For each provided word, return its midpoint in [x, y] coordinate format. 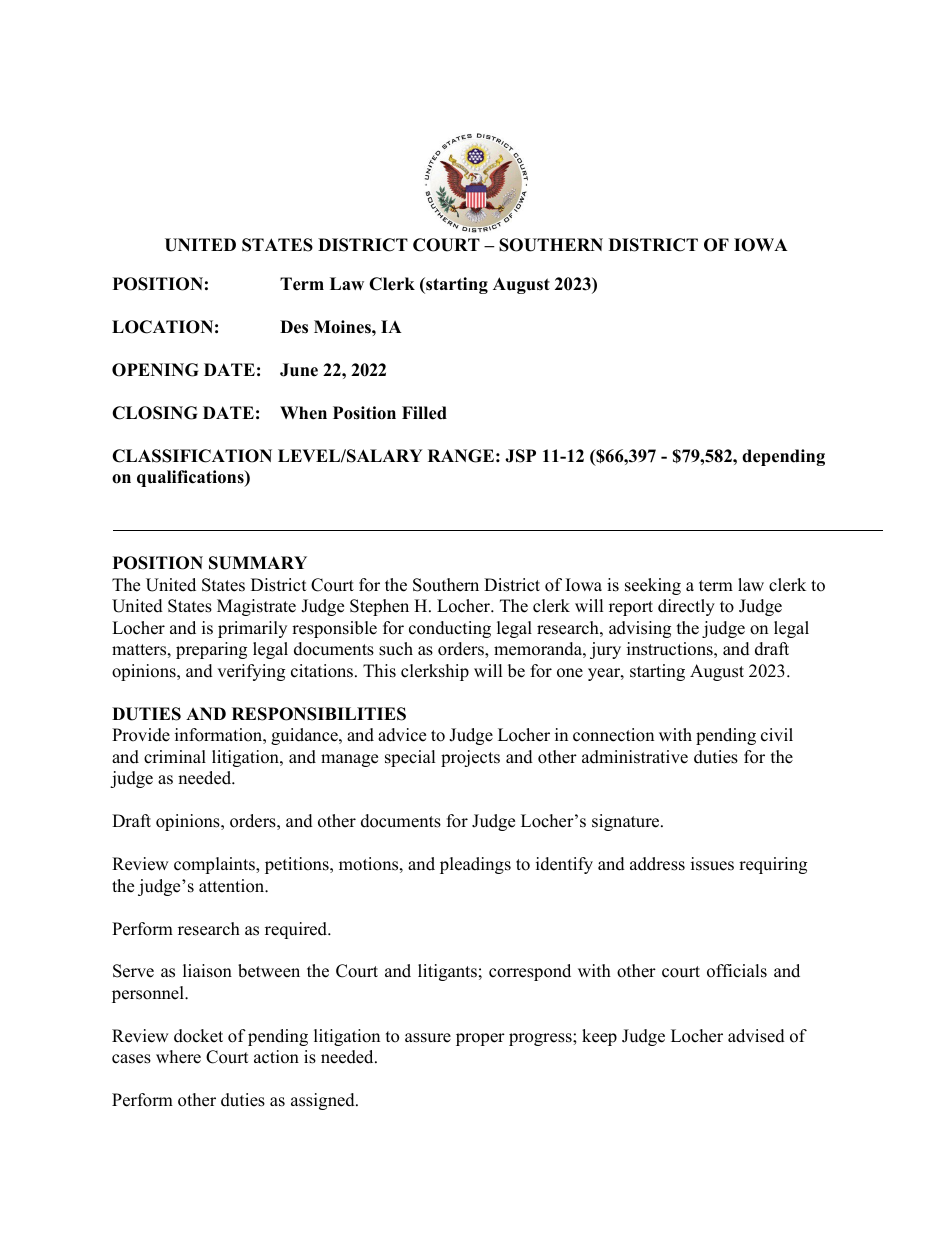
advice [402, 735]
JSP [520, 456]
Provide [141, 735]
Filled [424, 413]
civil [777, 735]
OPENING [155, 370]
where [178, 1057]
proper [480, 1039]
